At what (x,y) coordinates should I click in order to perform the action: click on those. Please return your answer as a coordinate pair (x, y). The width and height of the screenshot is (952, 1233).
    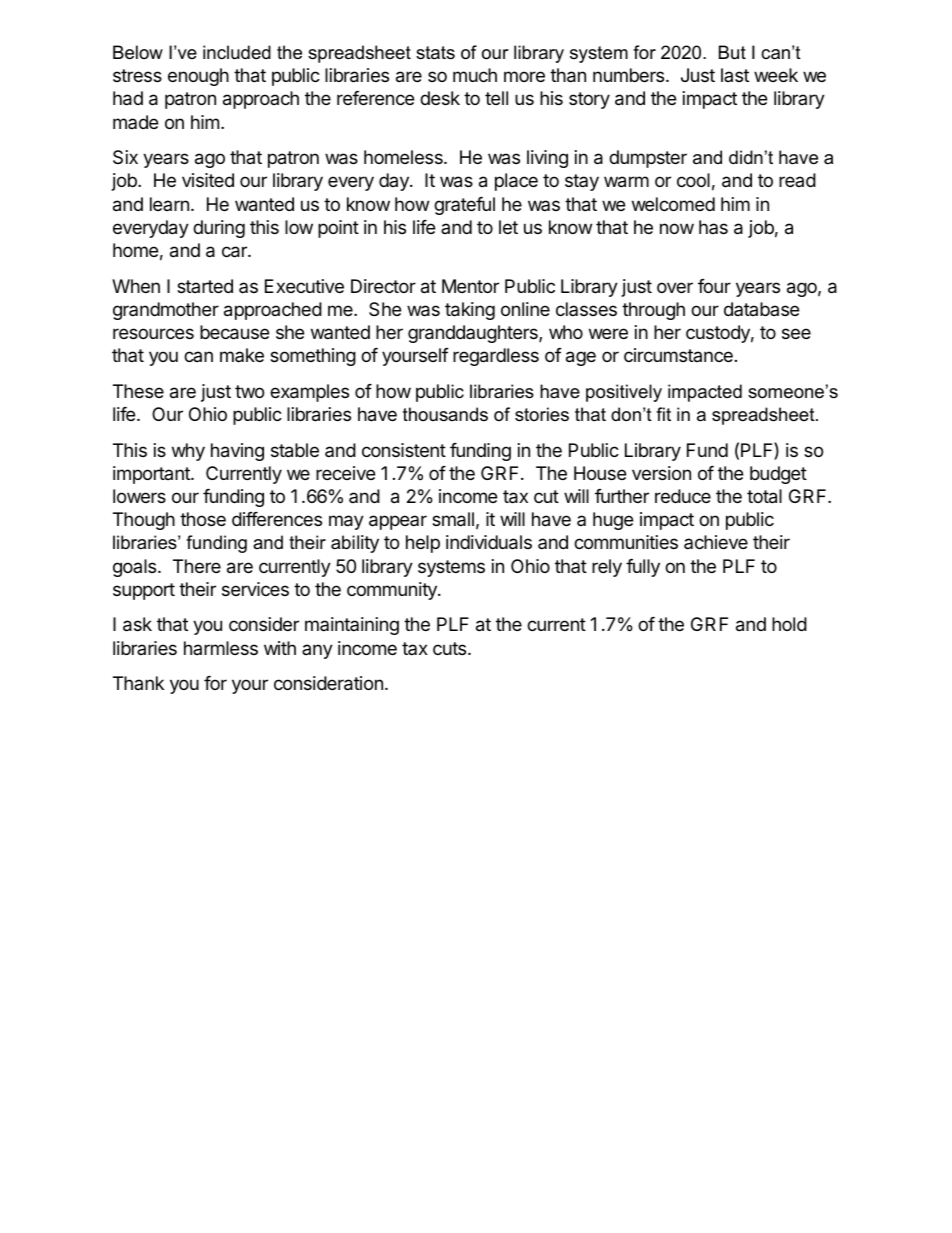
    Looking at the image, I should click on (203, 519).
